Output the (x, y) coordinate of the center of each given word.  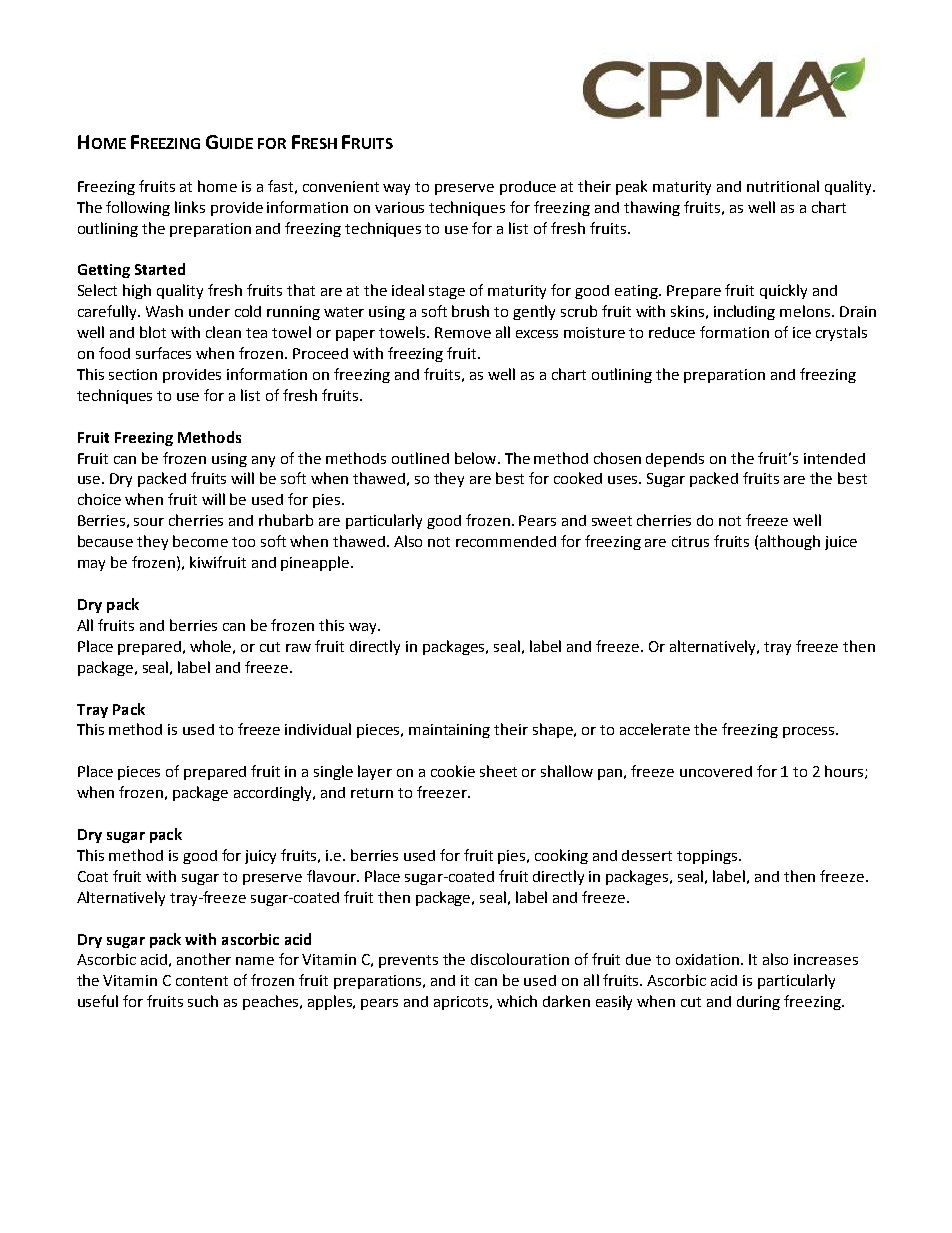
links (190, 207)
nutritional (783, 186)
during (758, 1003)
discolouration (520, 959)
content (202, 981)
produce (528, 188)
